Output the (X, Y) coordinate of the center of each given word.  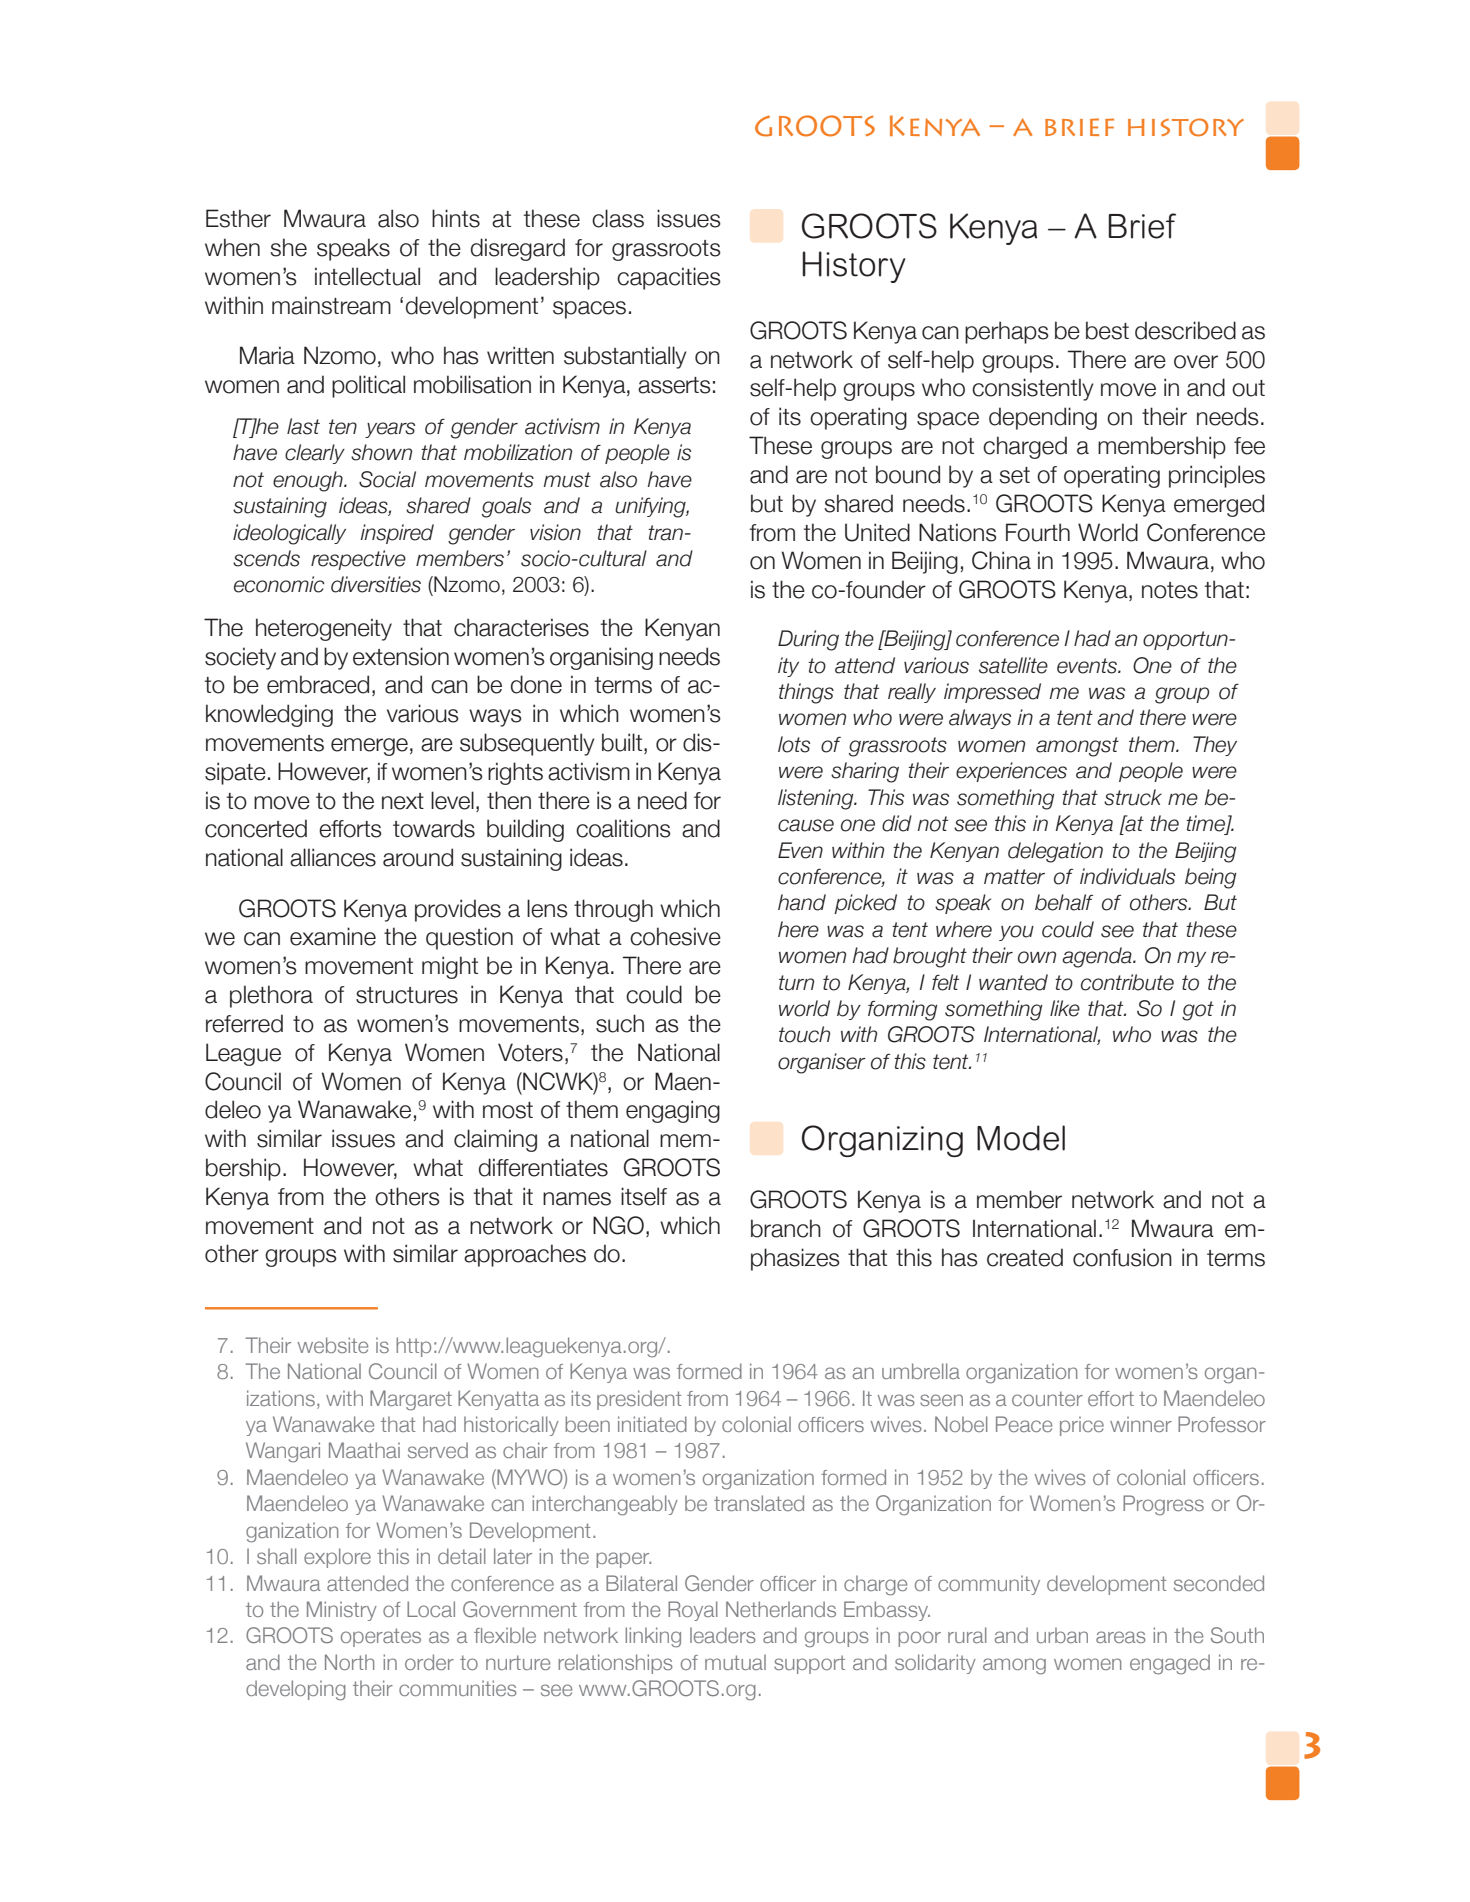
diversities (376, 584)
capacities (669, 278)
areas (1121, 1637)
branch (786, 1228)
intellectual (367, 276)
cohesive (675, 936)
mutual (735, 1662)
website (333, 1345)
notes (1170, 590)
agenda (1098, 957)
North (349, 1662)
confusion (1122, 1257)
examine (333, 936)
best (1107, 330)
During (808, 640)
